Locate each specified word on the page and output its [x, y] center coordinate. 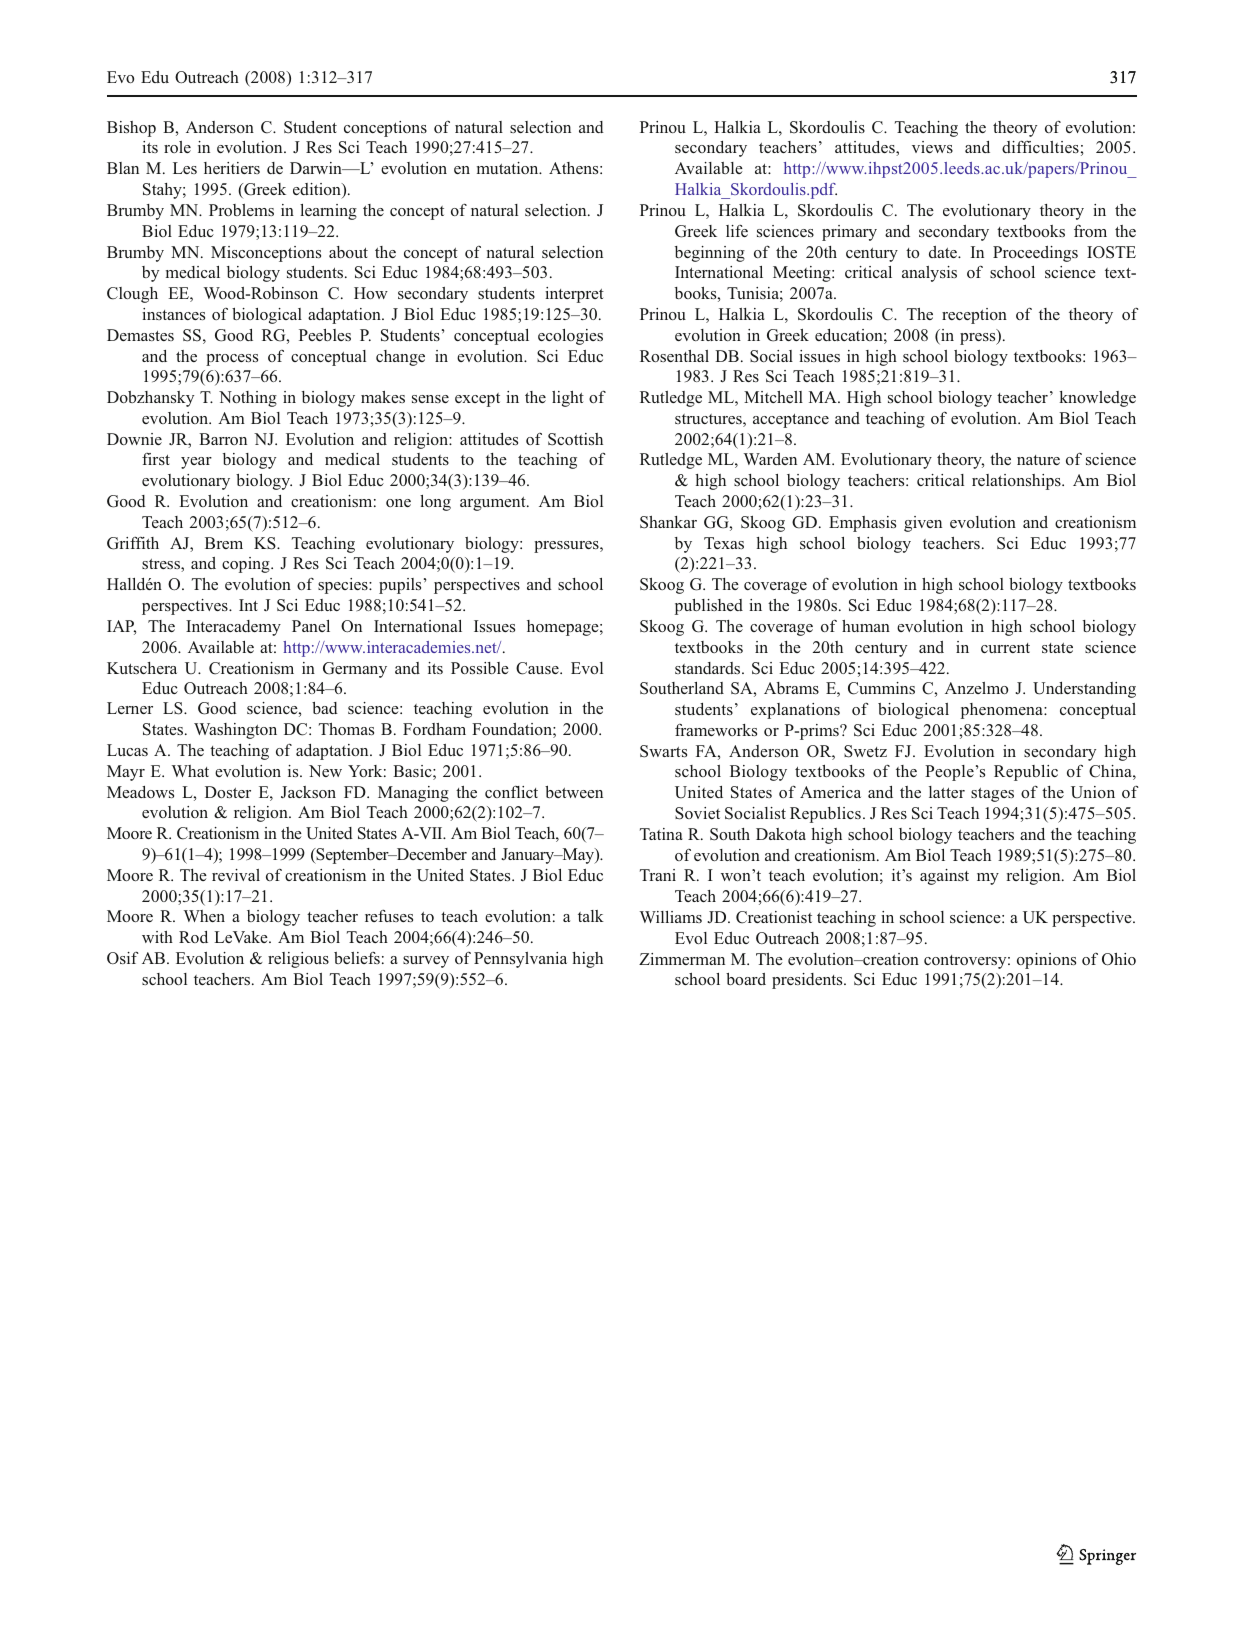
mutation [509, 168]
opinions [1046, 961]
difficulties [1040, 146]
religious [298, 960]
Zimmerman [682, 959]
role [177, 147]
